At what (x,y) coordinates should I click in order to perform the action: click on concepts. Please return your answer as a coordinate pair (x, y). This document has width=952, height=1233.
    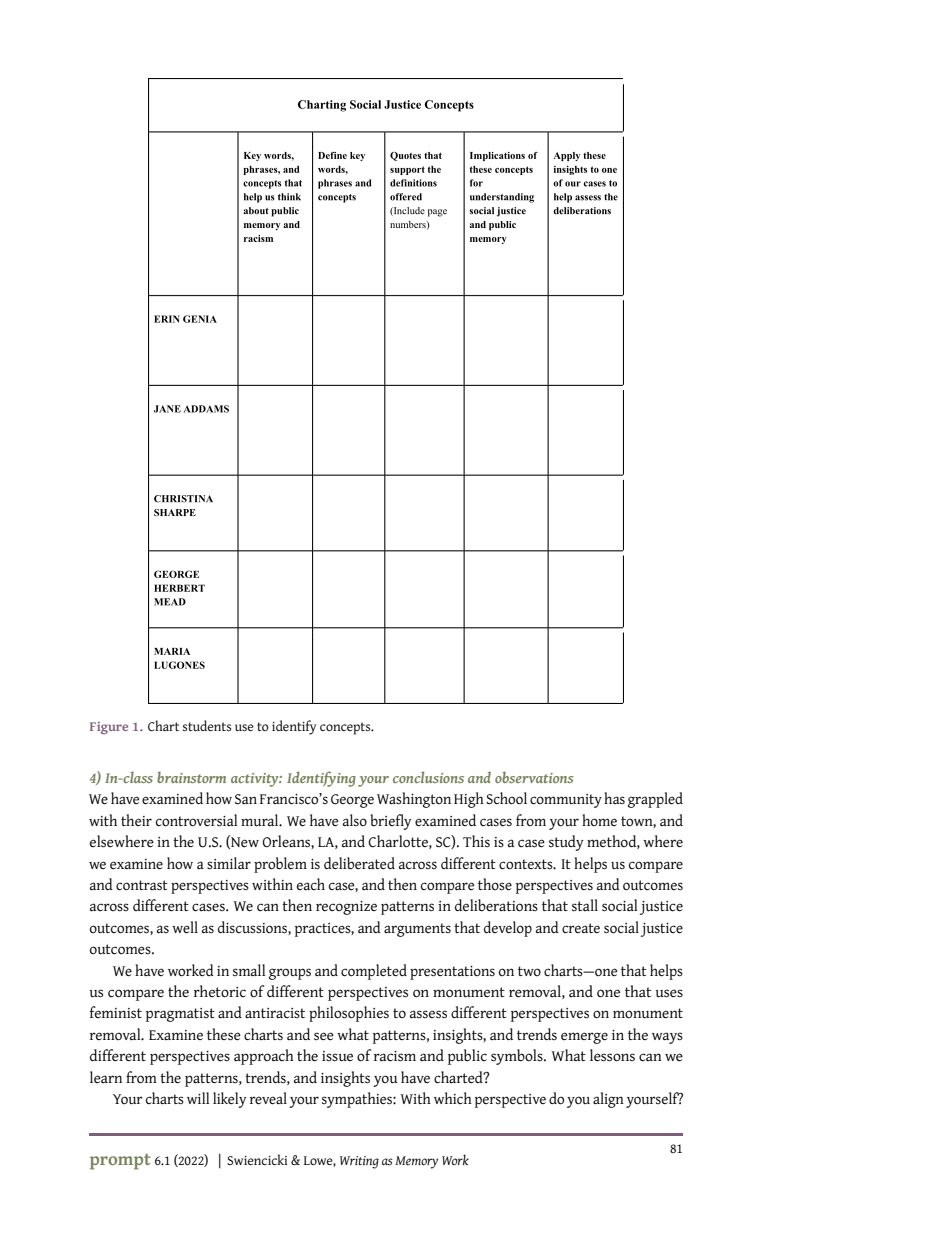
    Looking at the image, I should click on (346, 728).
